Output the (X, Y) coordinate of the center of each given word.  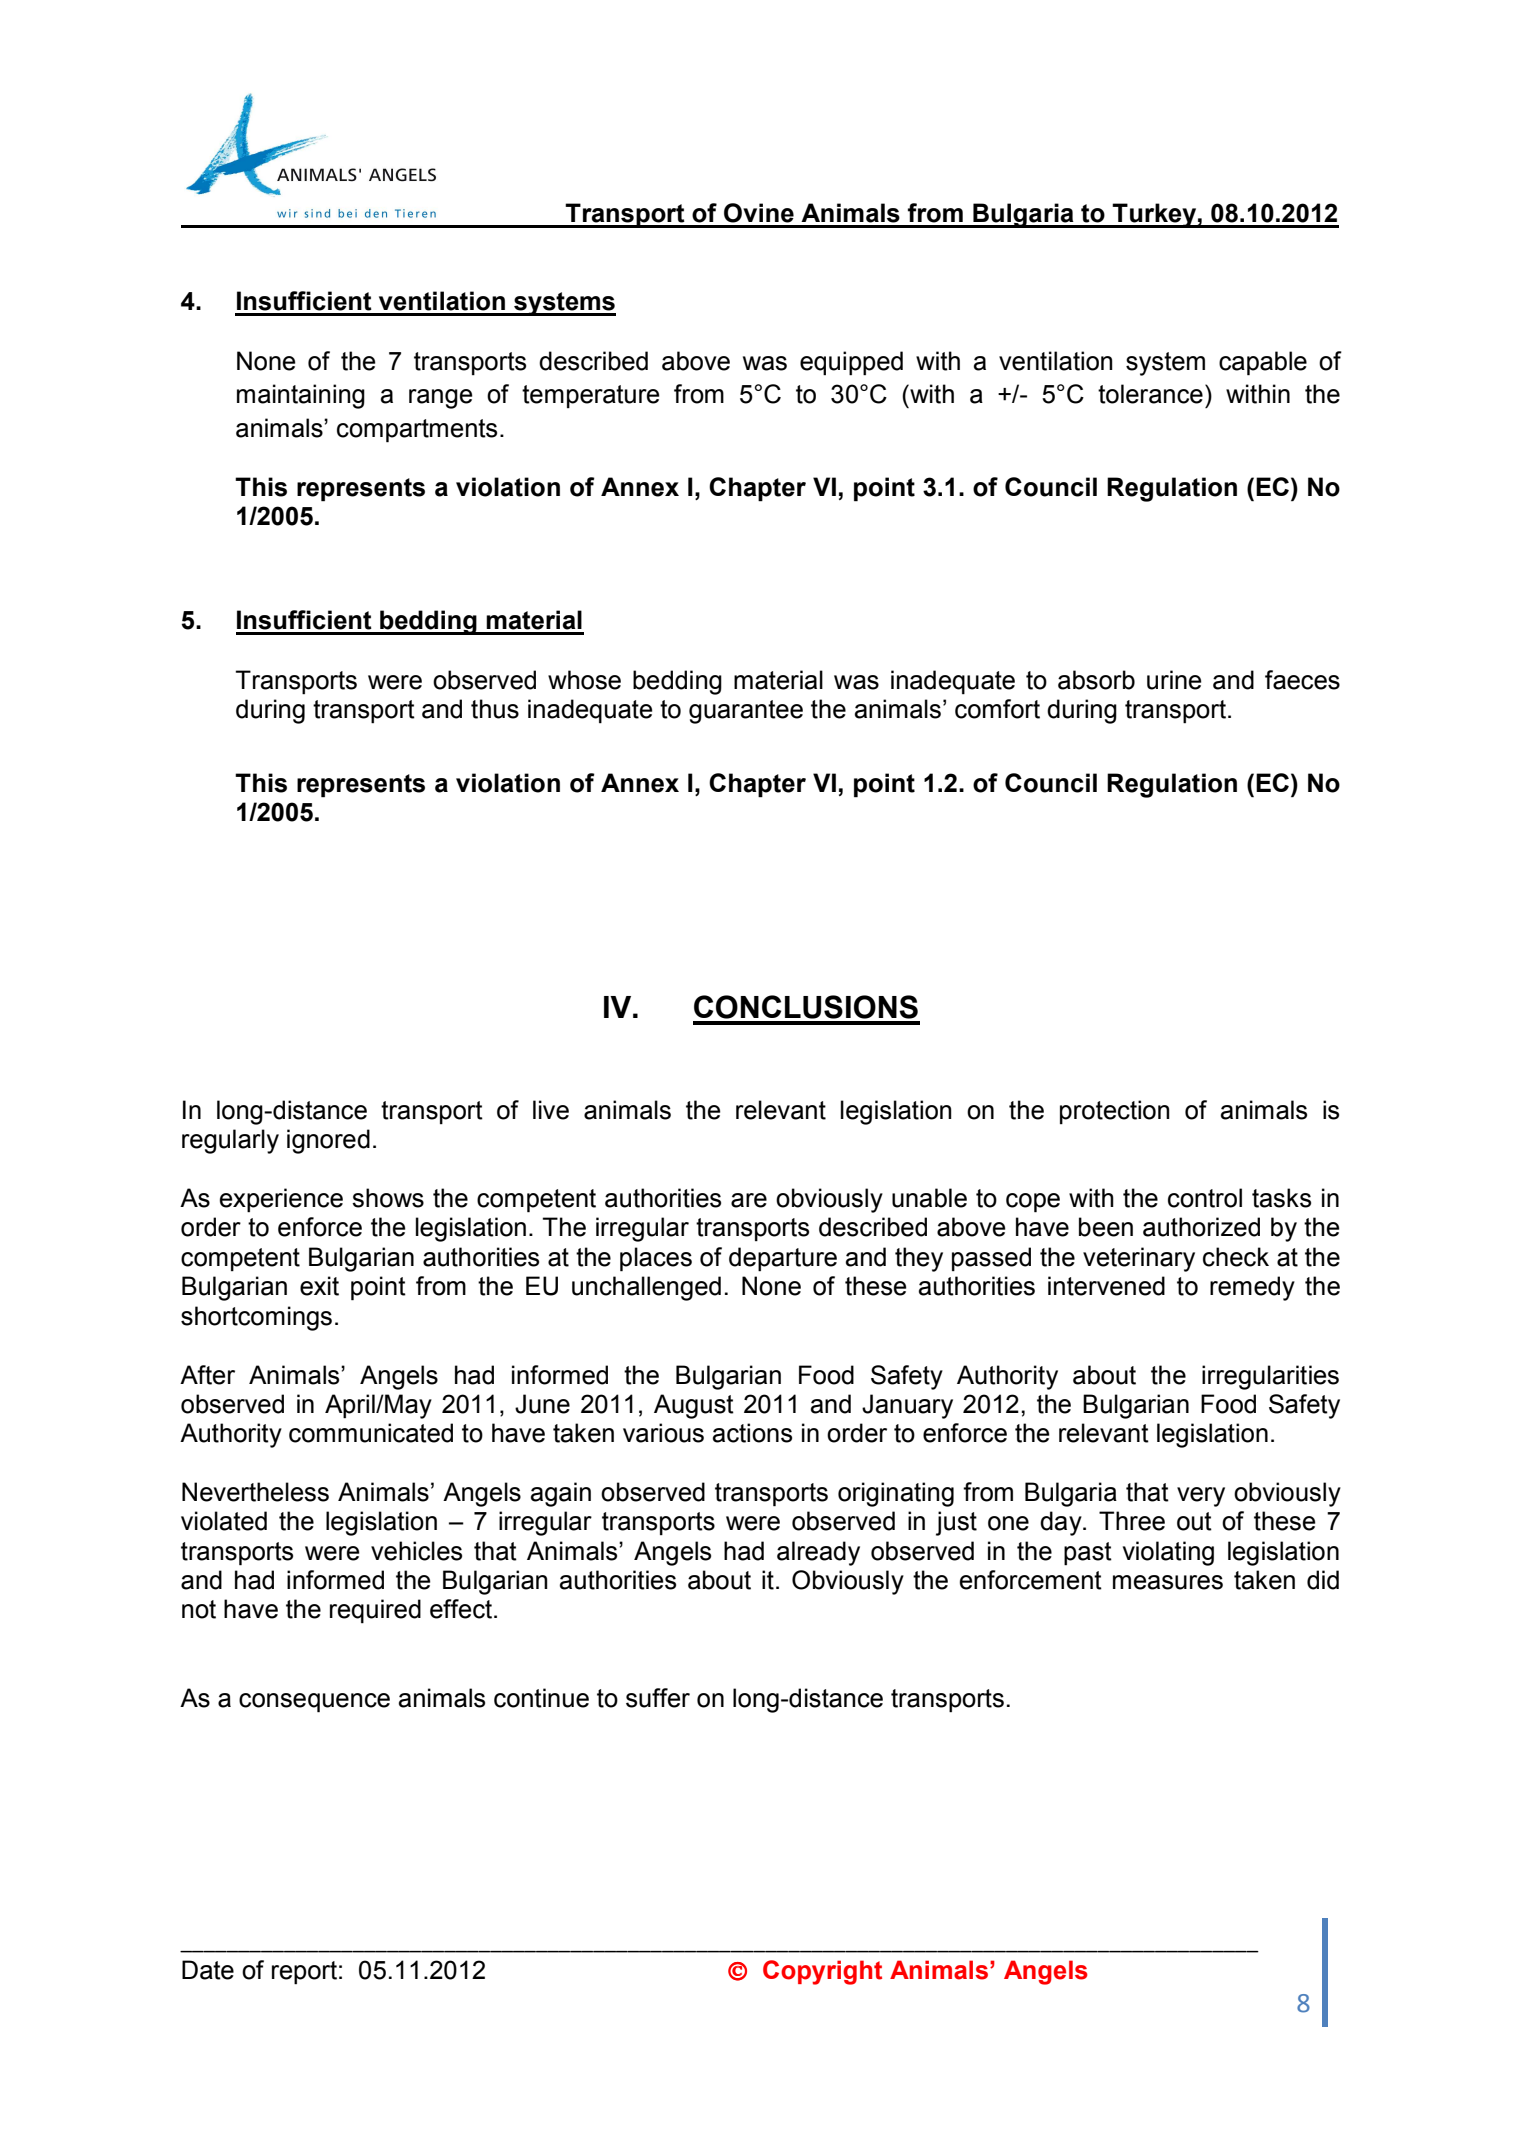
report (304, 1973)
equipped (851, 363)
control (1205, 1198)
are (749, 1200)
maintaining (301, 396)
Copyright (822, 1972)
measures (1168, 1582)
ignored (328, 1141)
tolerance (1150, 394)
